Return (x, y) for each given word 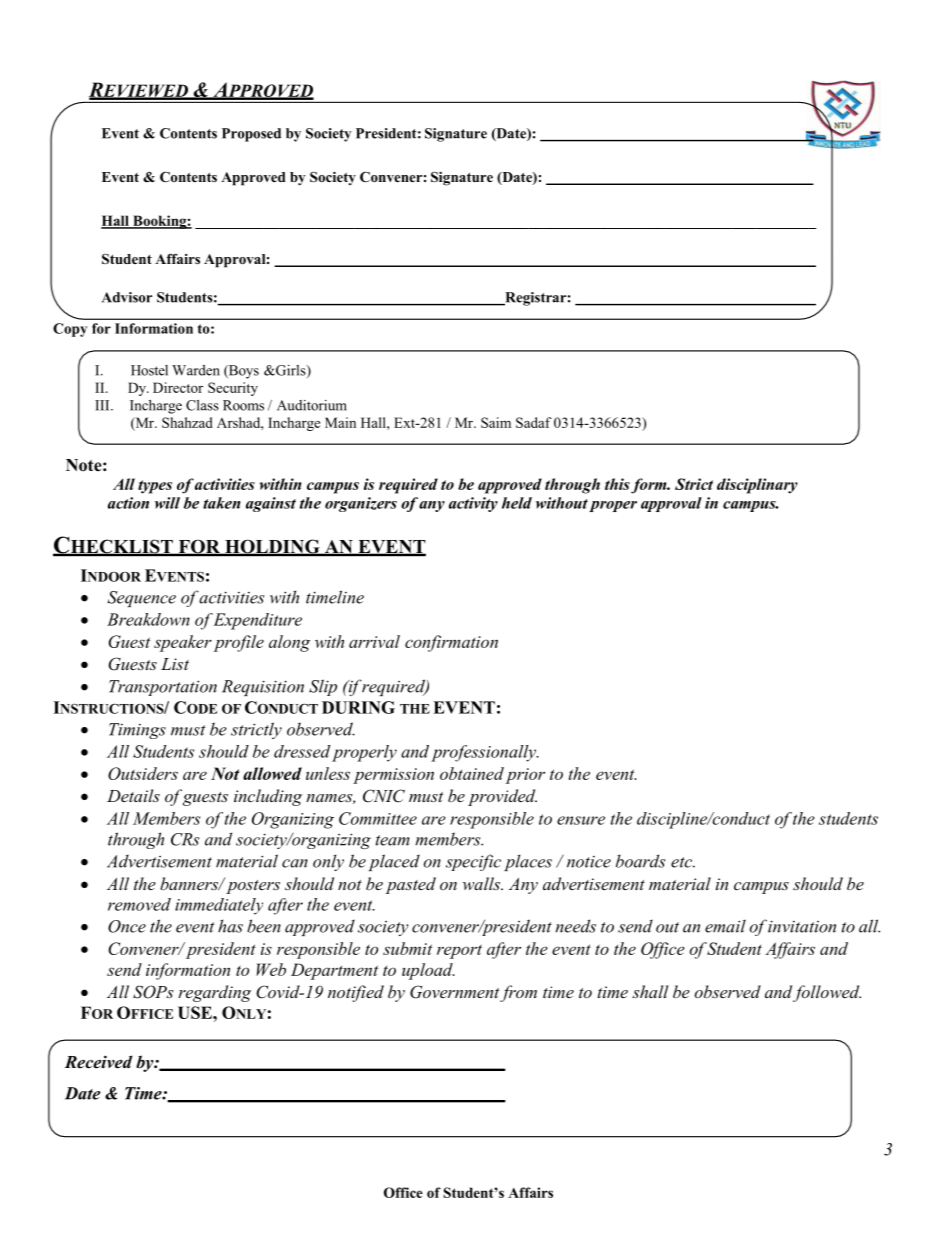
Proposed (251, 135)
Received (98, 1062)
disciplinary (757, 486)
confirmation (451, 643)
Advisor (127, 297)
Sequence (142, 599)
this (618, 485)
